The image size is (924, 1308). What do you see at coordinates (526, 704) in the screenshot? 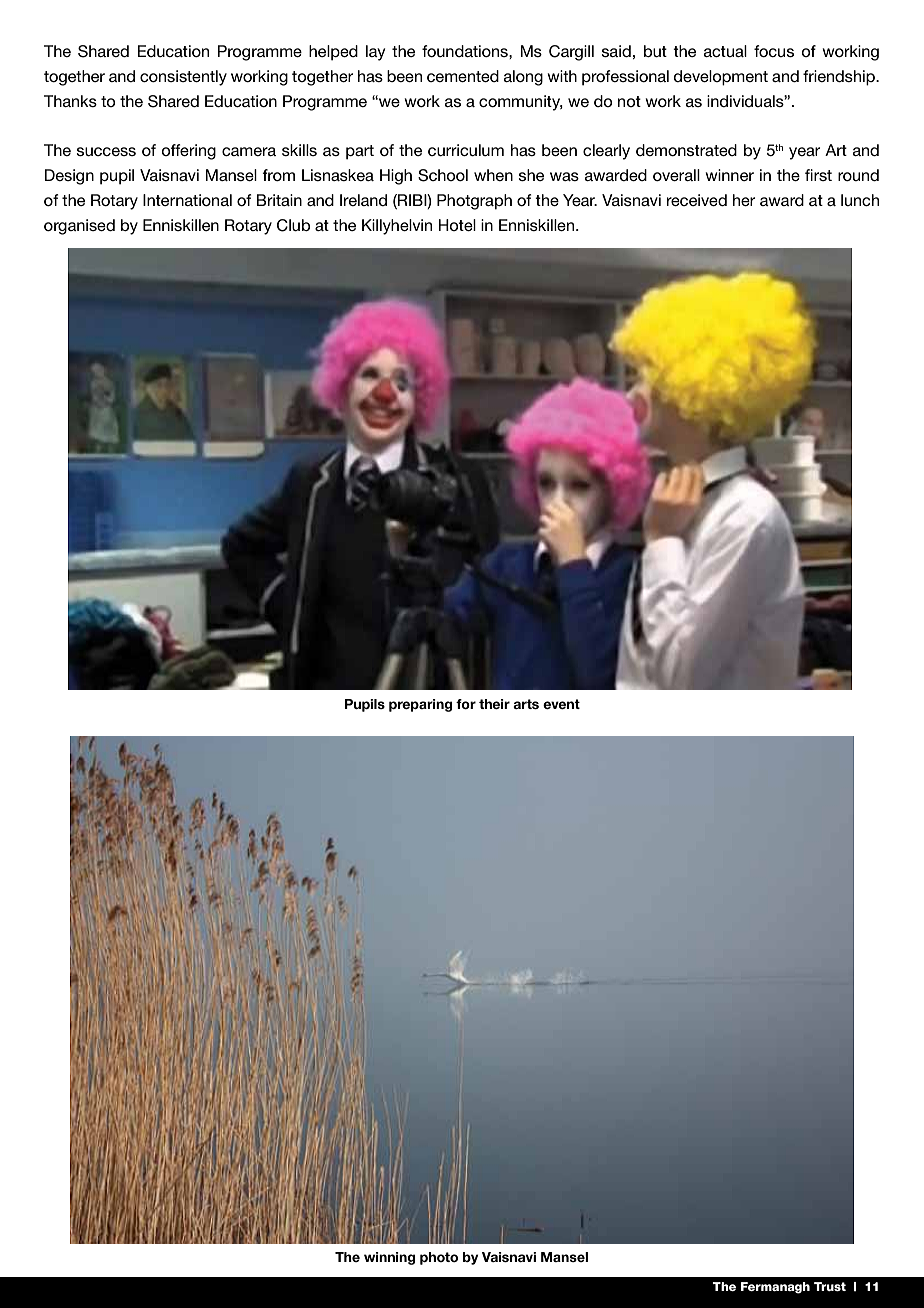
I see `arts` at bounding box center [526, 704].
